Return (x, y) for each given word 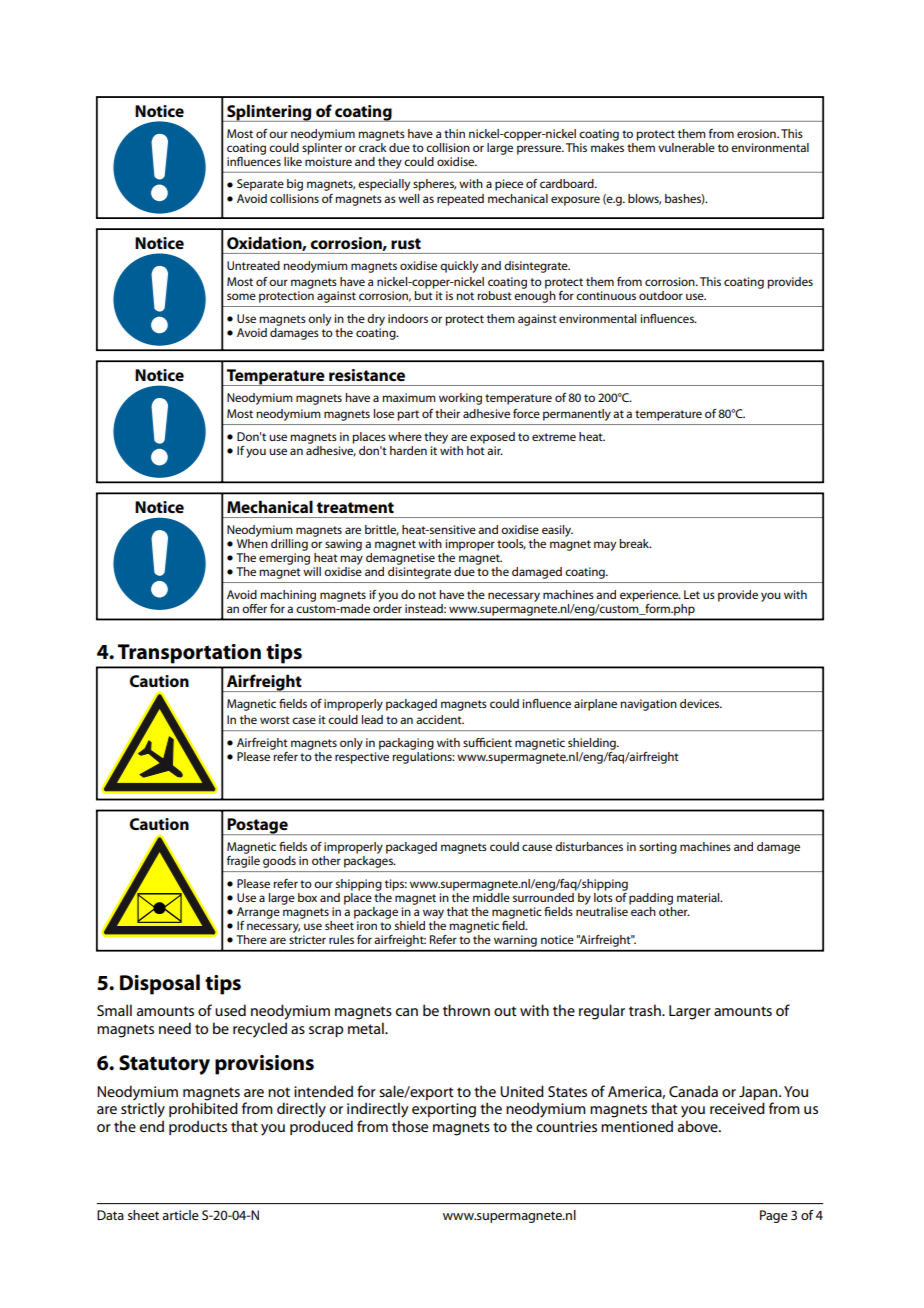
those (410, 1126)
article (180, 1215)
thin (454, 133)
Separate (260, 185)
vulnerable (686, 147)
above (699, 1126)
